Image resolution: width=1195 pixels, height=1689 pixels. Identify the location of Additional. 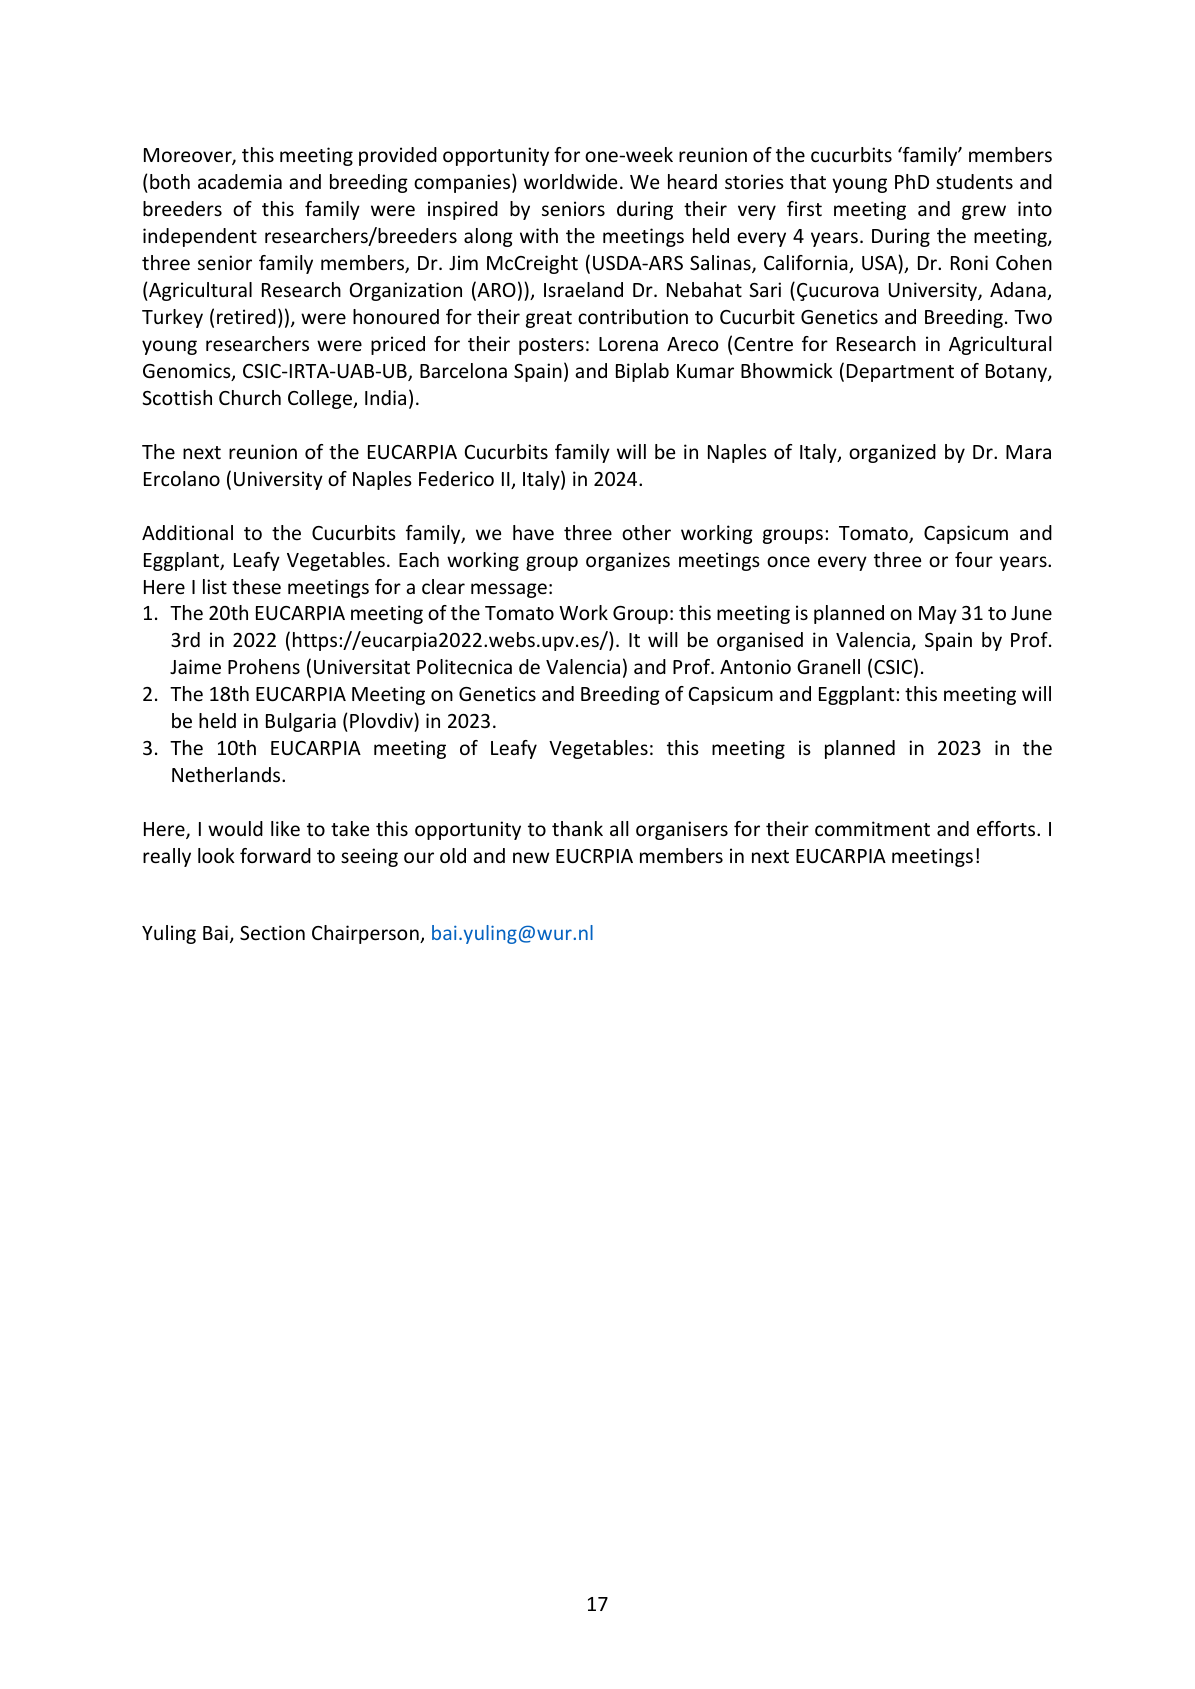
(187, 532).
